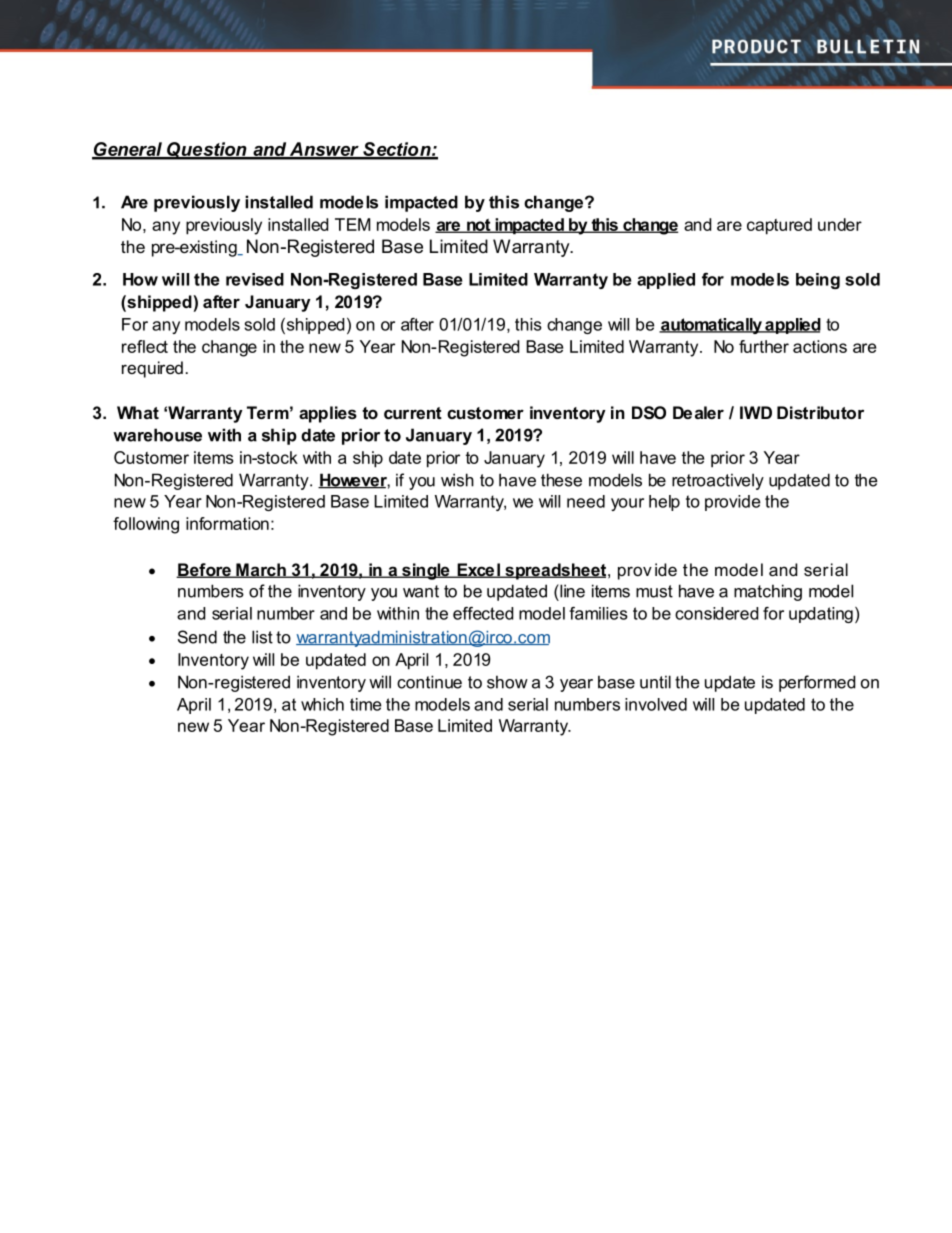  Describe the element at coordinates (413, 413) in the document. I see `current` at that location.
